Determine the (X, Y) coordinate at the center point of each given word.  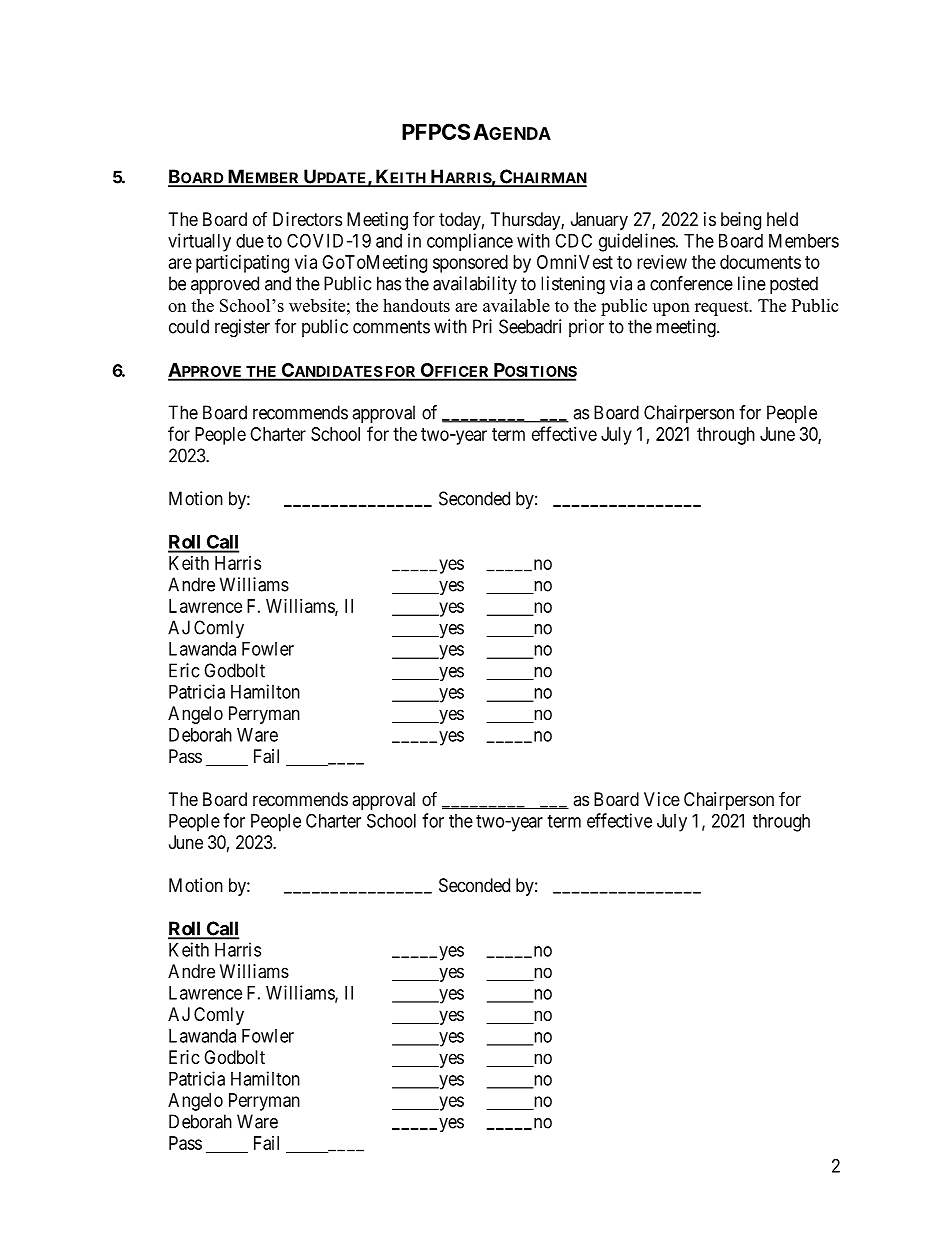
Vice (662, 799)
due (250, 241)
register (242, 328)
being (741, 221)
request (723, 308)
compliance (470, 242)
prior (586, 328)
